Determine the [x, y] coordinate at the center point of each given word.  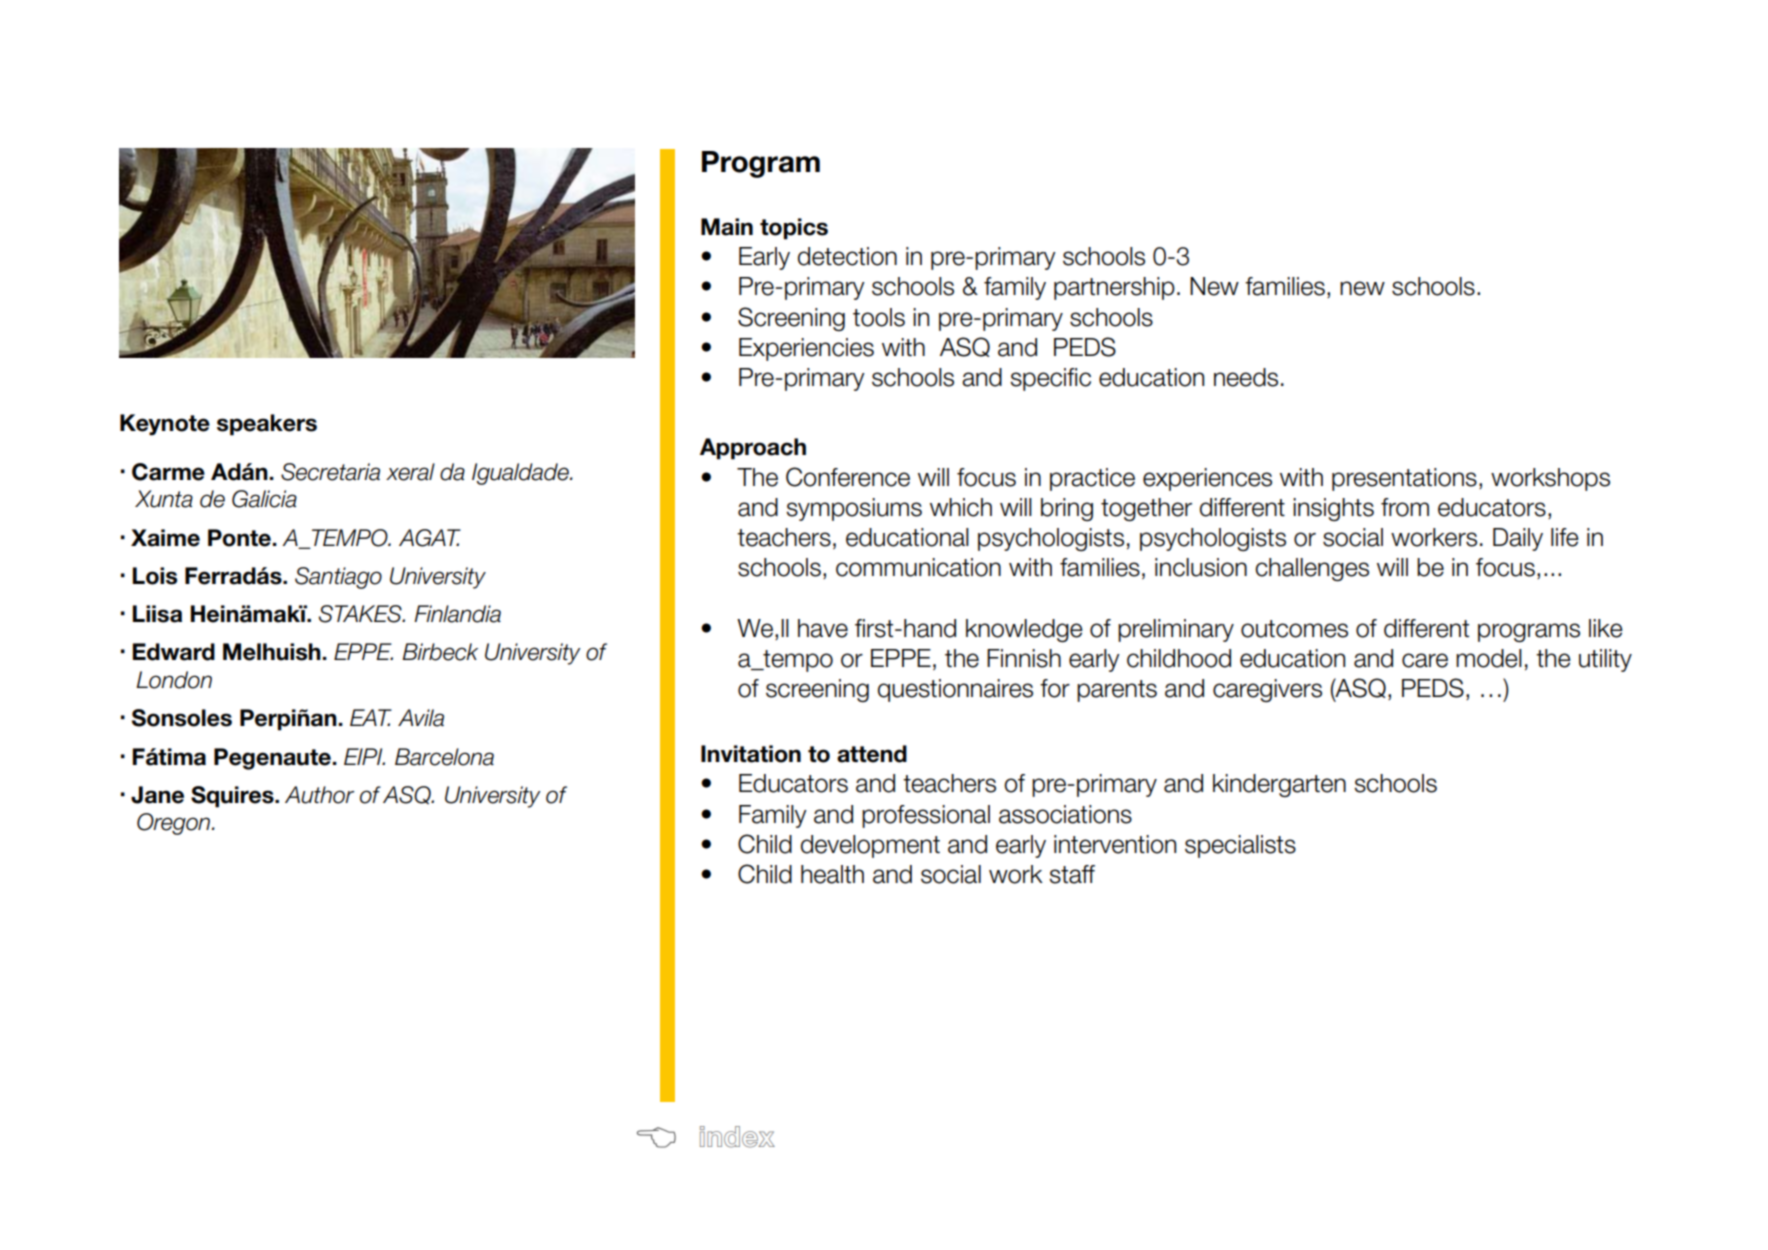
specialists [1240, 846]
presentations [1404, 479]
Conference [848, 477]
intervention [1115, 844]
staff [1072, 874]
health [832, 874]
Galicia [264, 499]
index [737, 1137]
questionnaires [955, 690]
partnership [1114, 288]
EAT [371, 717]
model [1489, 658]
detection [847, 256]
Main [727, 227]
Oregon [175, 824]
